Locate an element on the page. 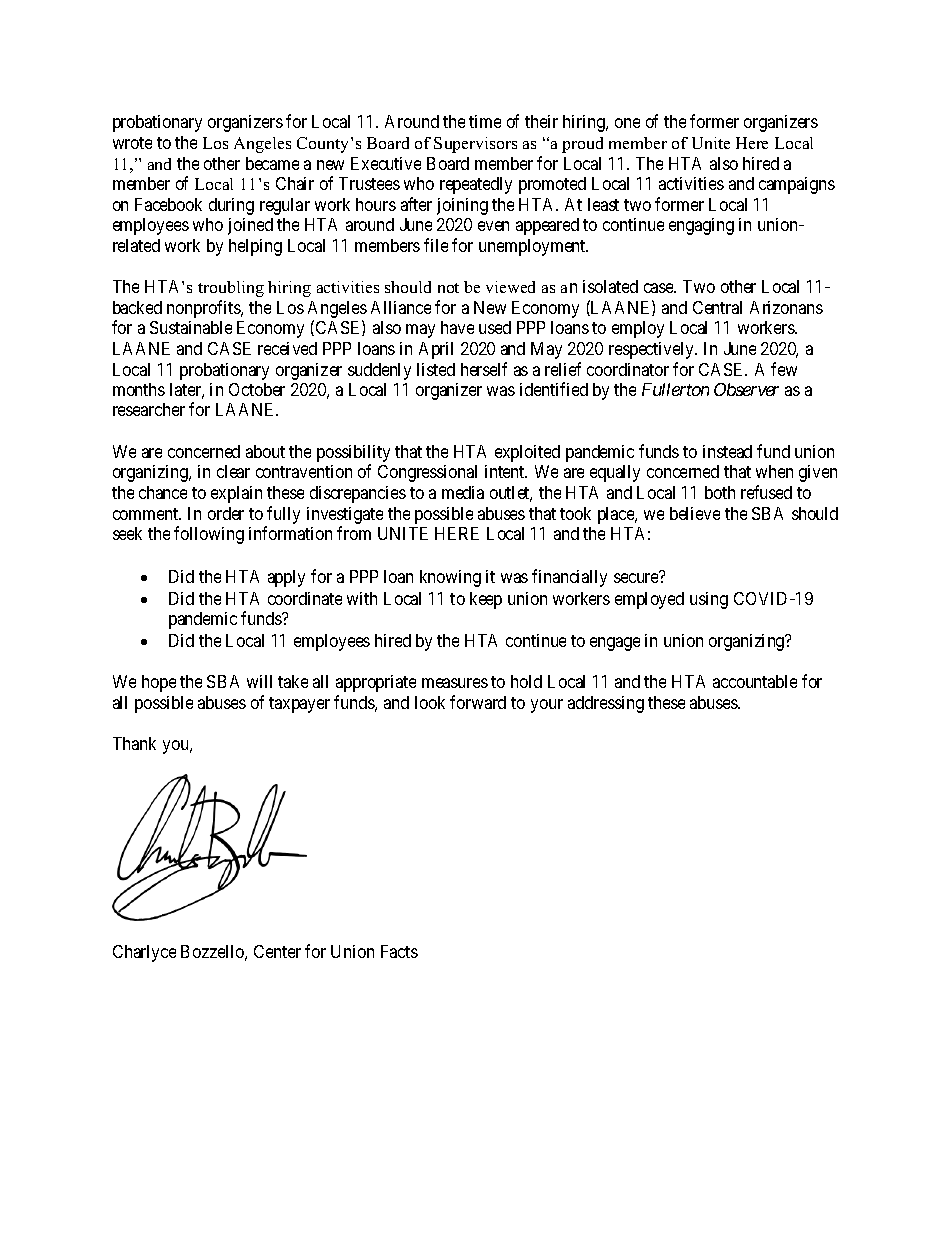  became is located at coordinates (272, 163).
